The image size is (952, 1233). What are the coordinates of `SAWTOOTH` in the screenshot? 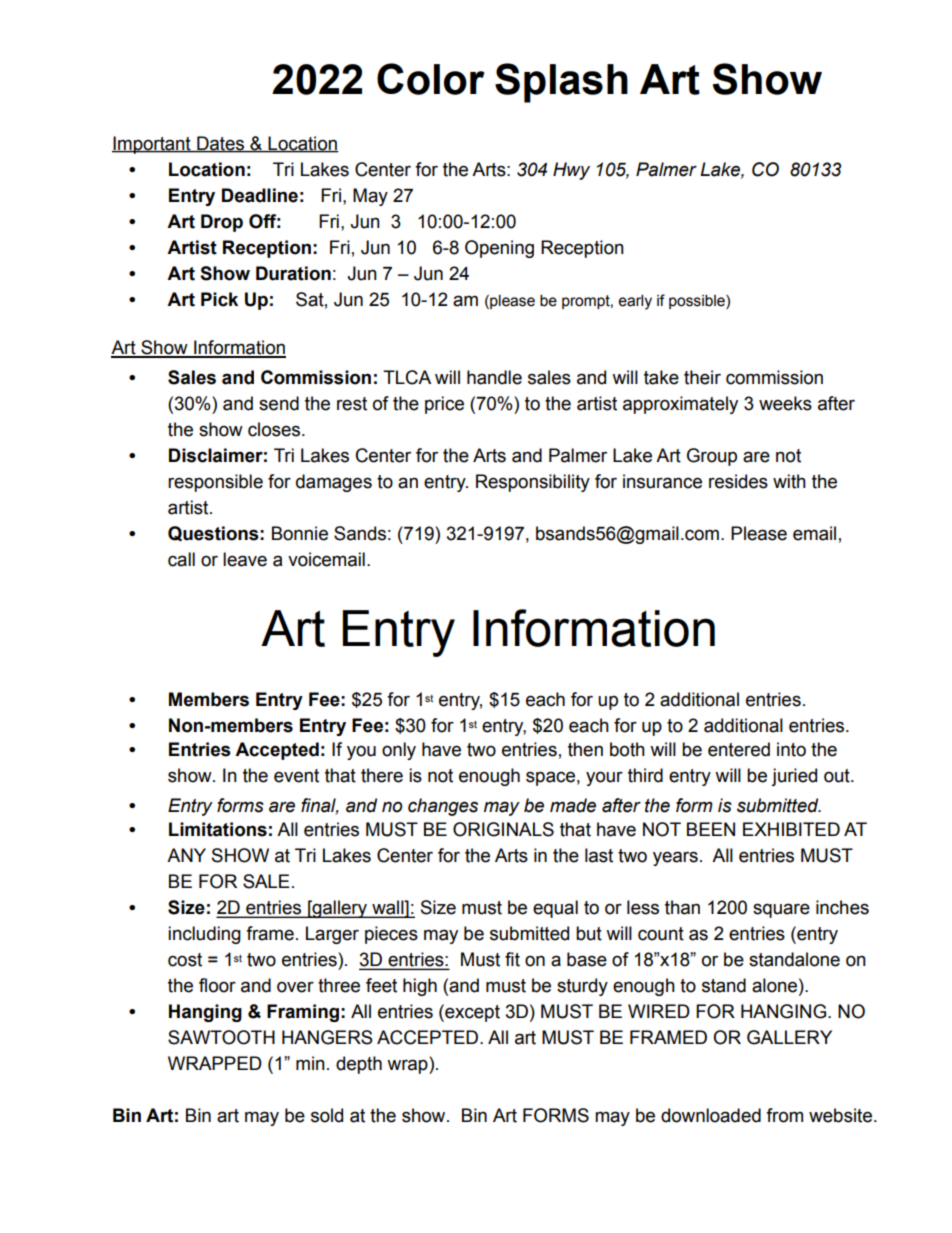 It's located at (221, 1037).
